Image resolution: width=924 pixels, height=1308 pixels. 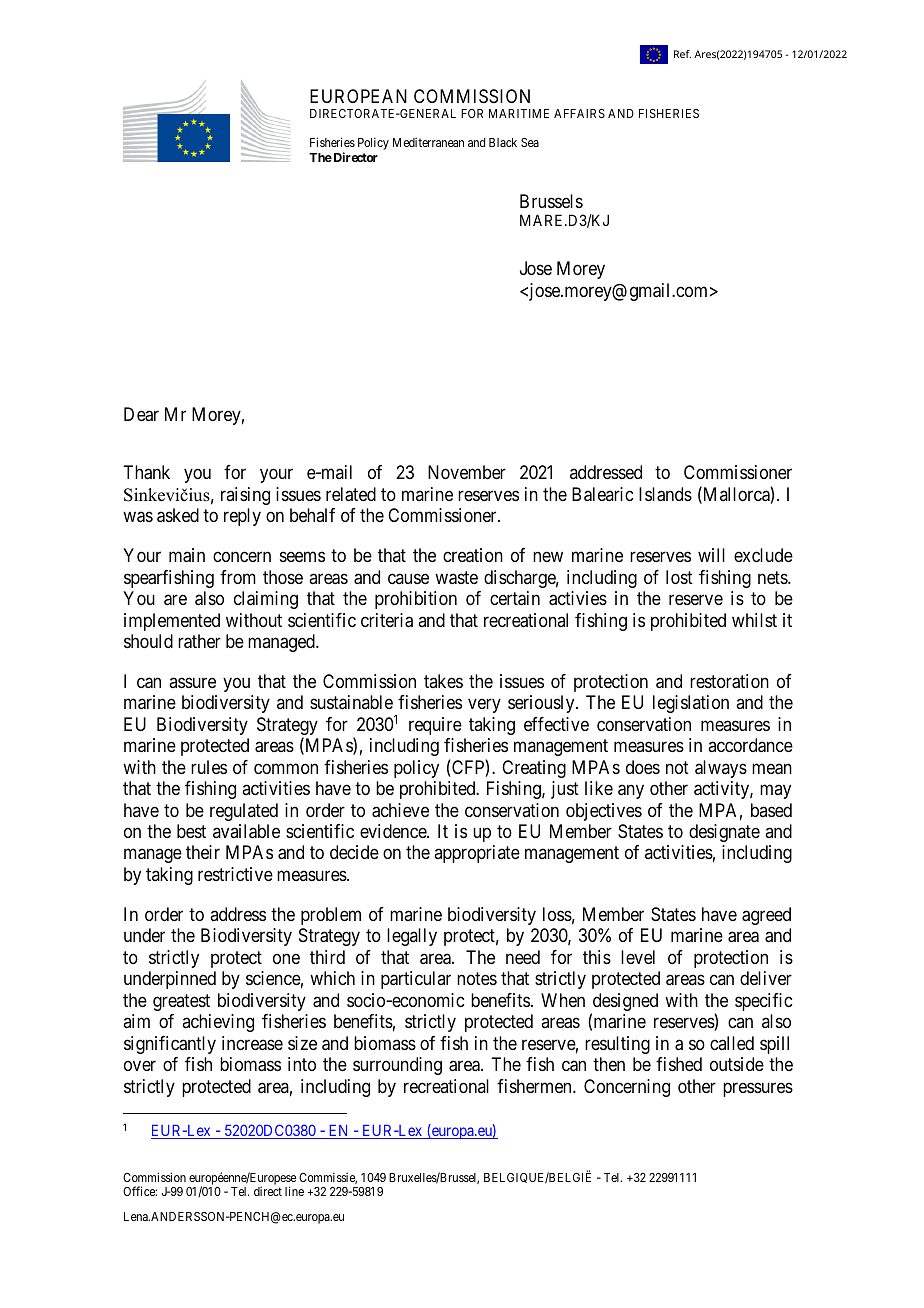 What do you see at coordinates (503, 142) in the screenshot?
I see `Black` at bounding box center [503, 142].
